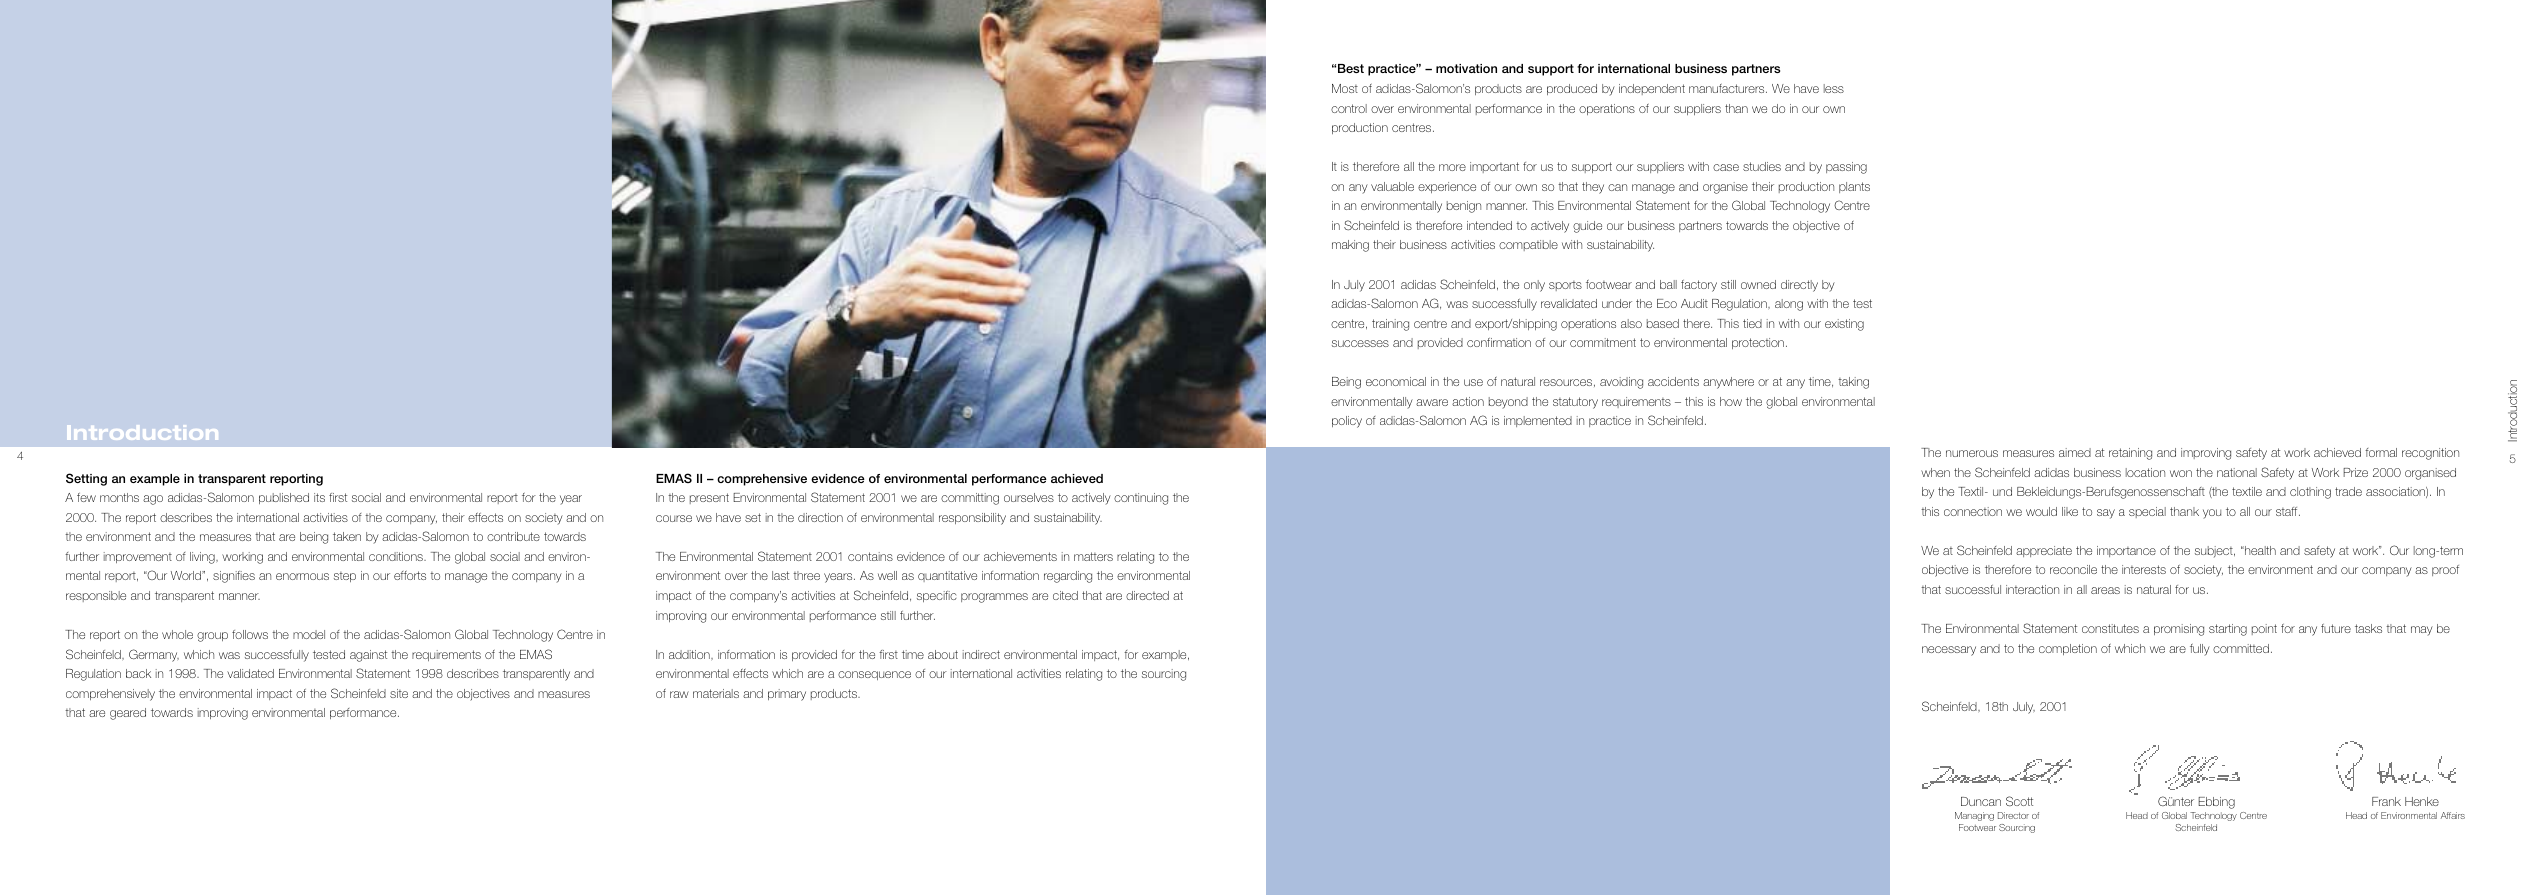  Describe the element at coordinates (1349, 108) in the page. I see `control` at that location.
